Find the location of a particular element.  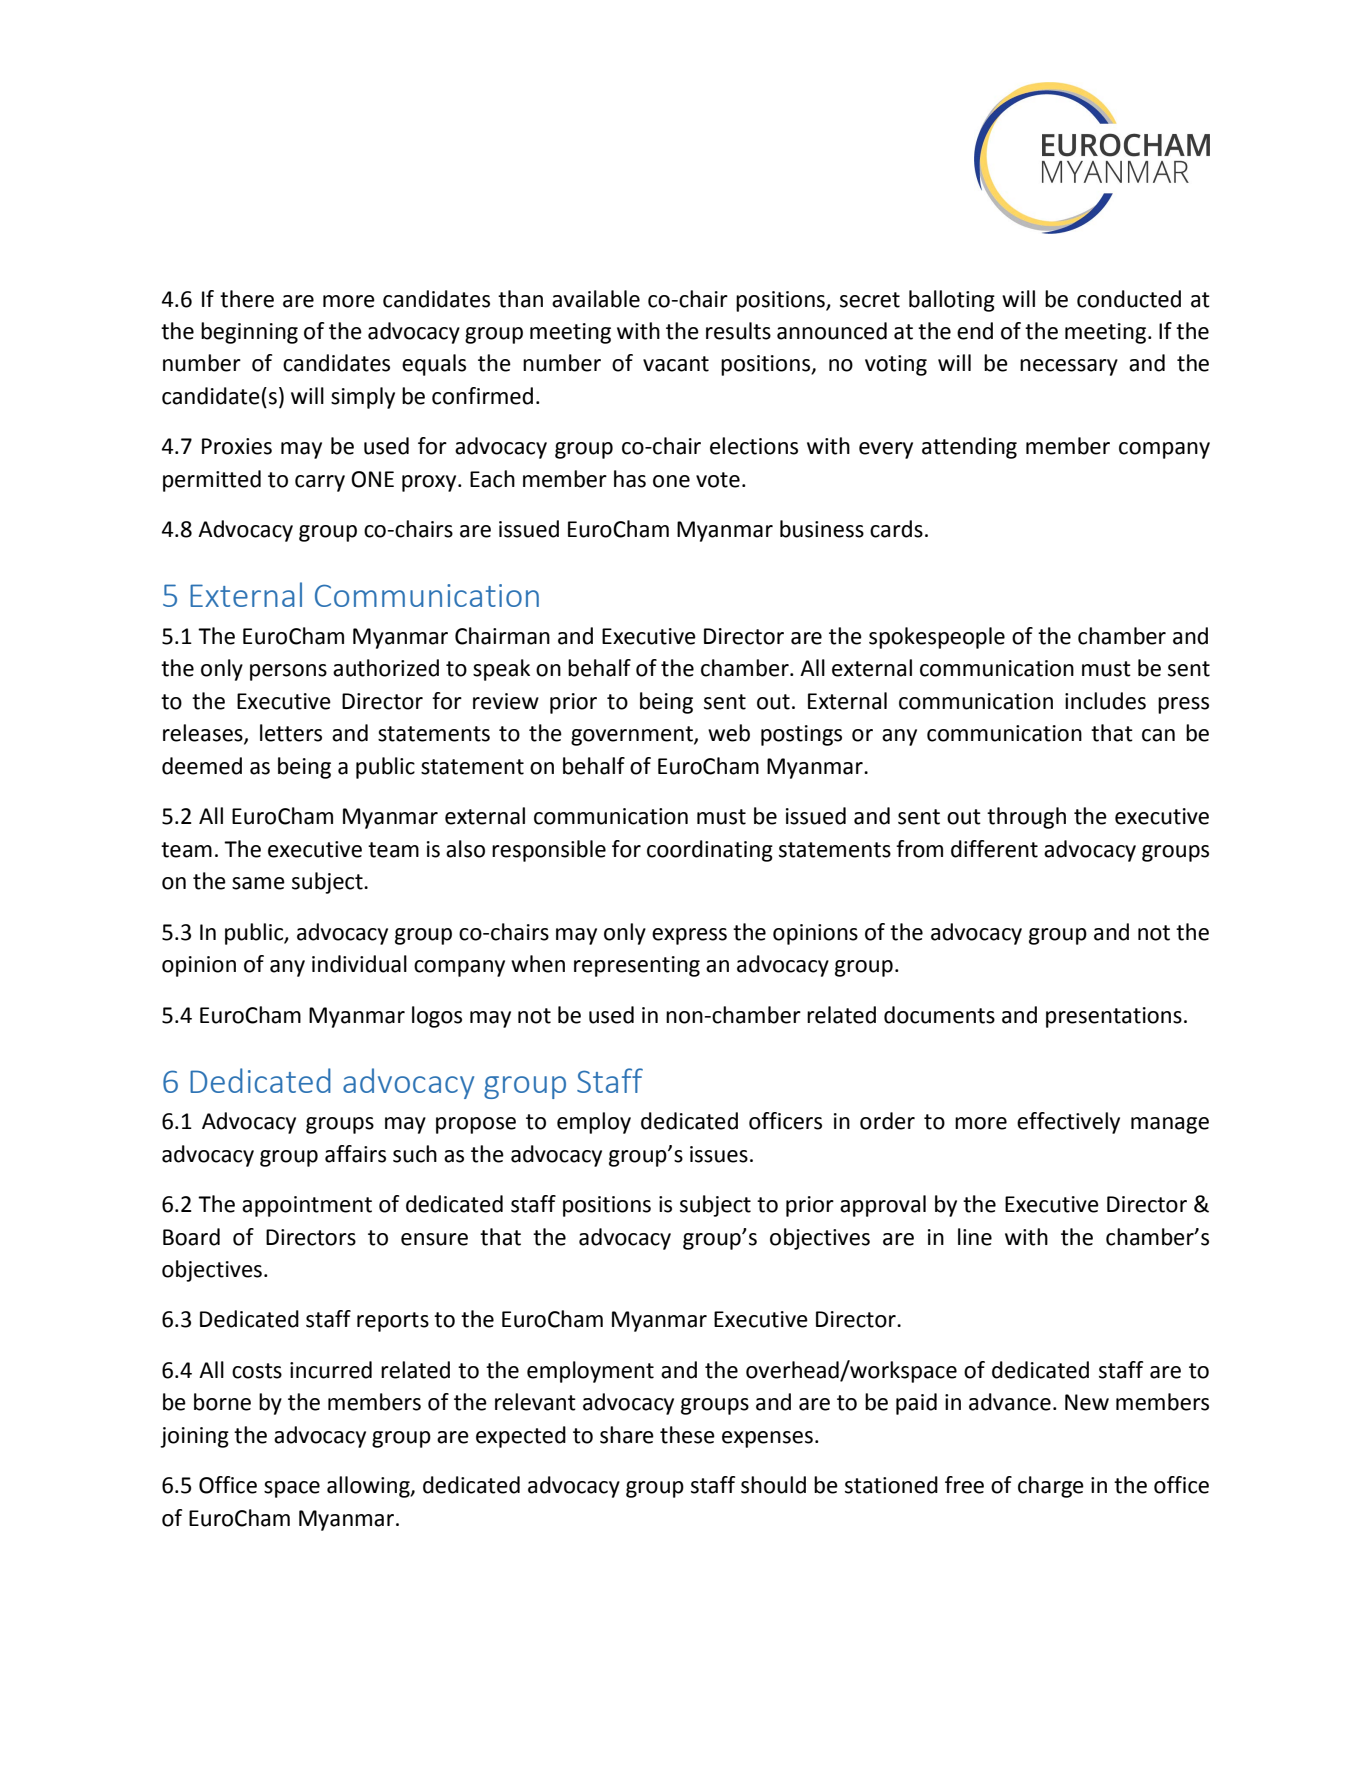

necessary is located at coordinates (1069, 367).
